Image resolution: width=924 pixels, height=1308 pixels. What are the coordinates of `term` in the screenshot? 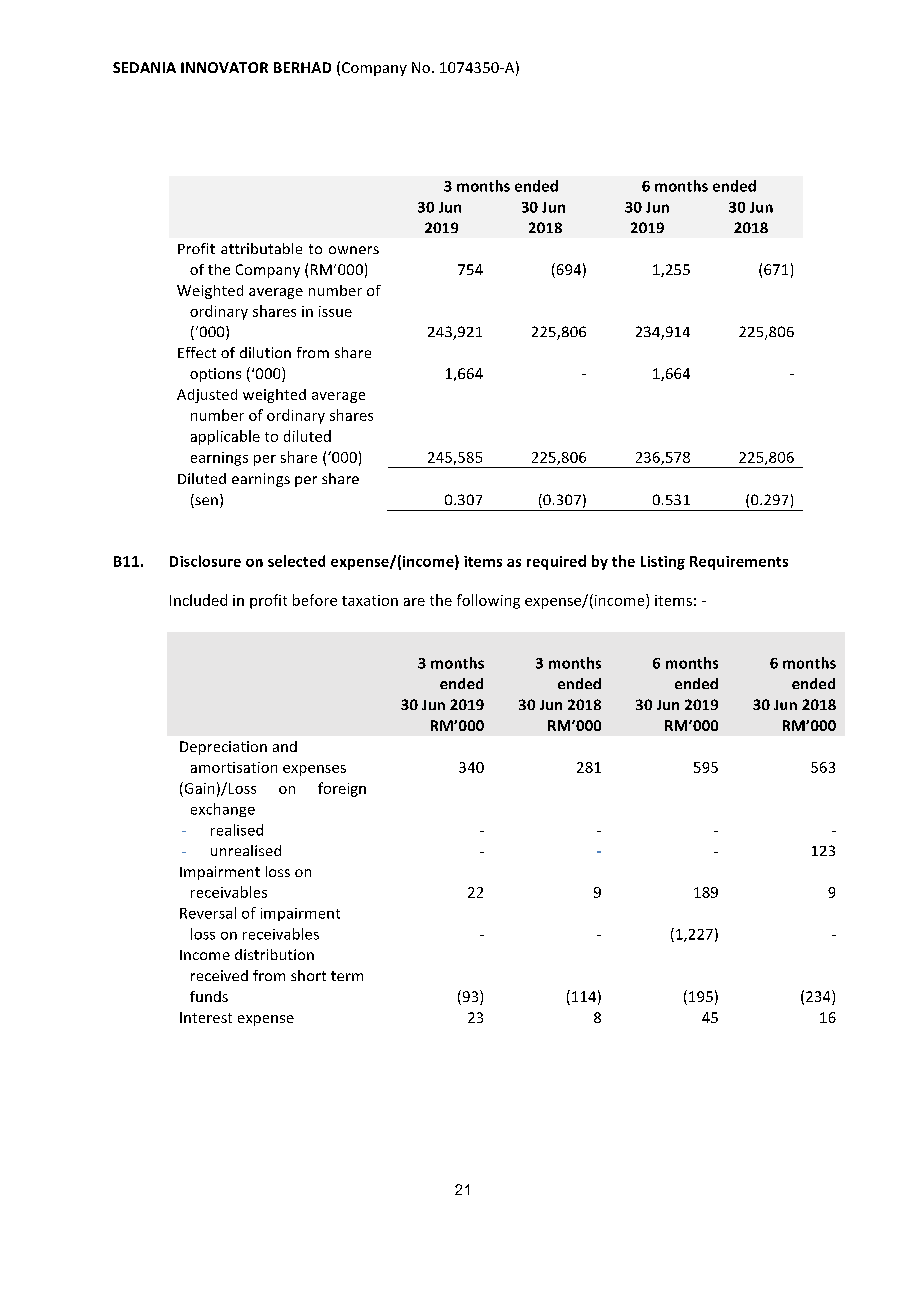 It's located at (347, 976).
